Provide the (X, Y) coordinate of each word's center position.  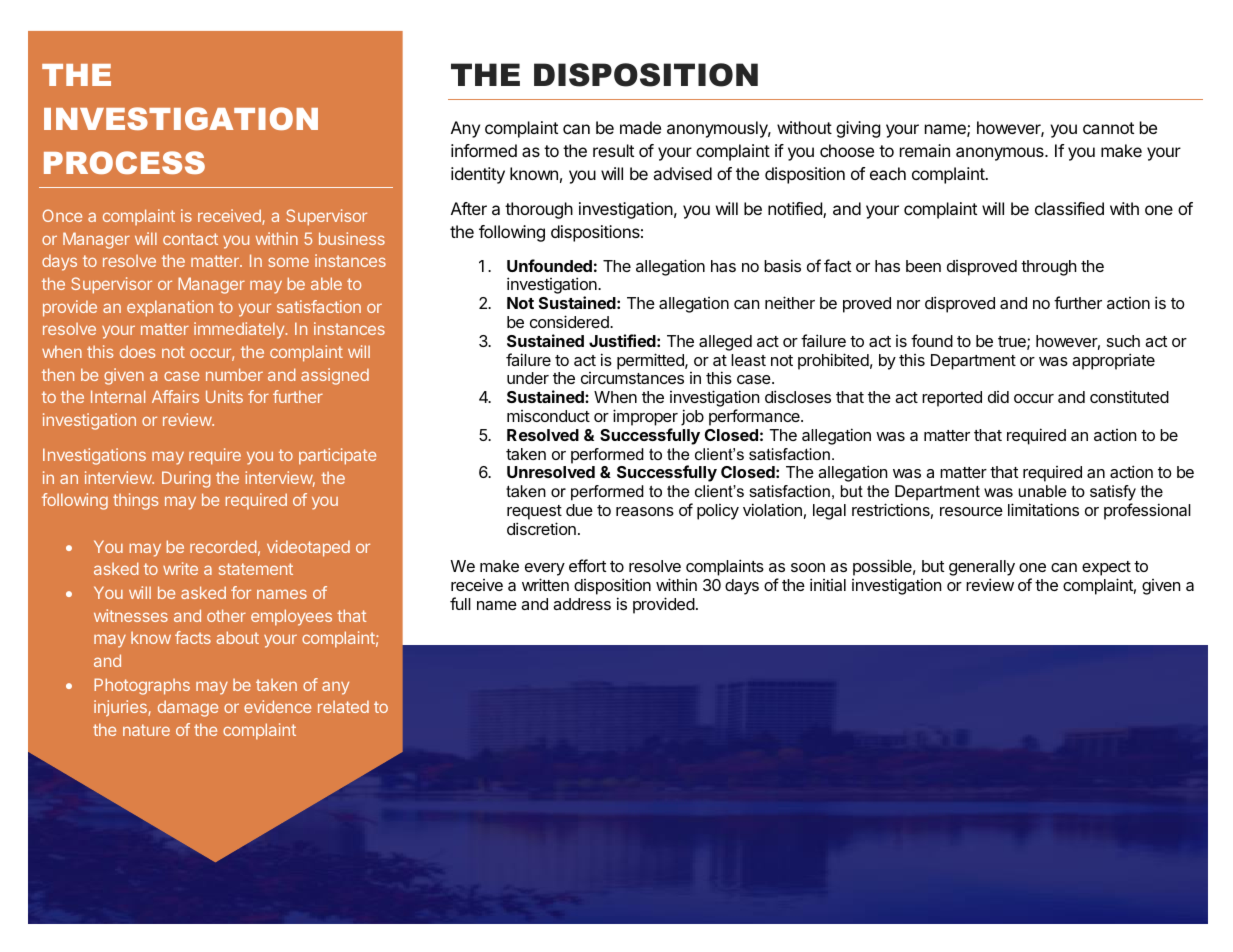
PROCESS (124, 162)
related (343, 707)
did (998, 397)
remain (925, 150)
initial (828, 584)
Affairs (175, 396)
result (613, 150)
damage (188, 708)
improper (645, 417)
